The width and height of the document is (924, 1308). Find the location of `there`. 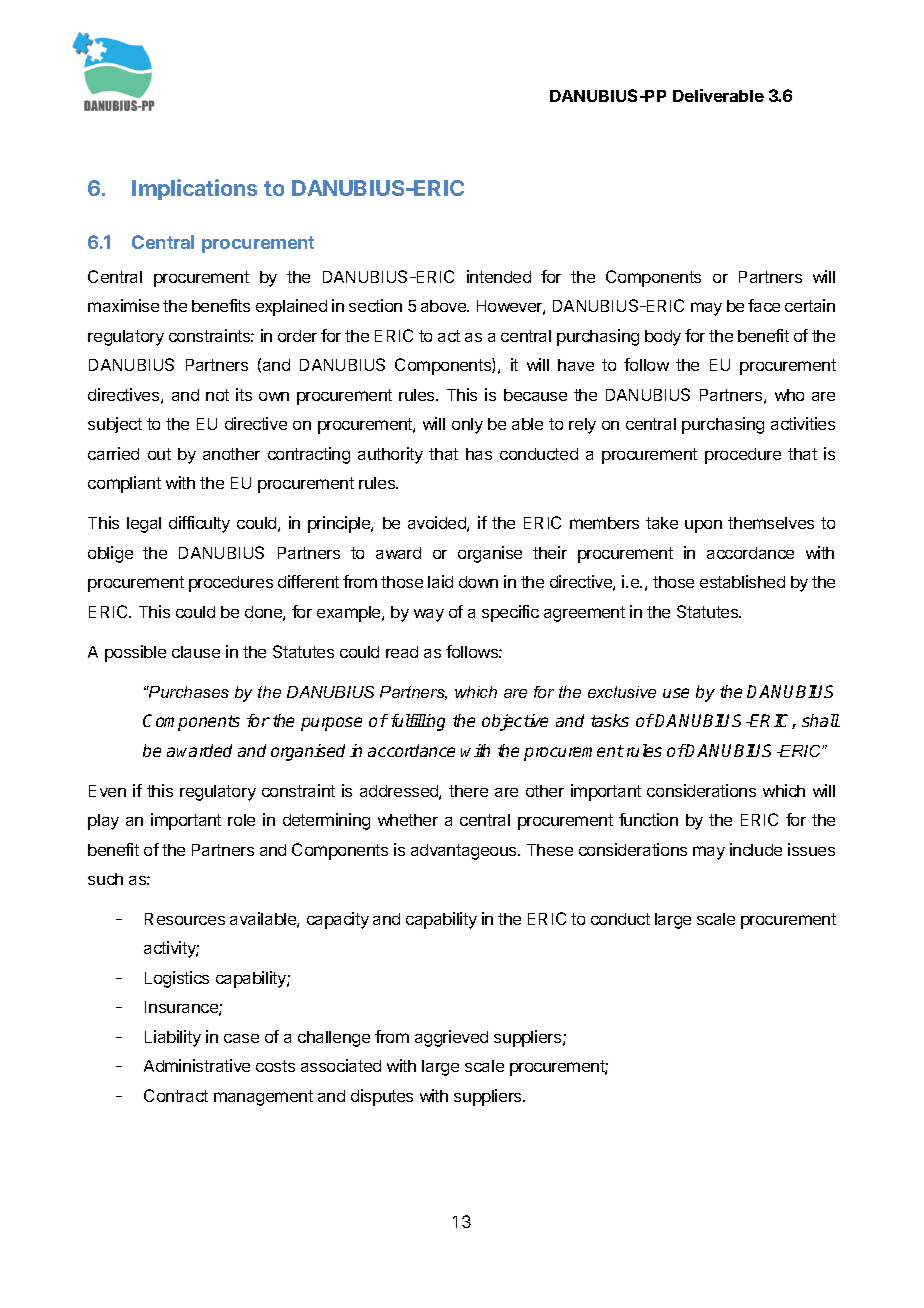

there is located at coordinates (468, 791).
